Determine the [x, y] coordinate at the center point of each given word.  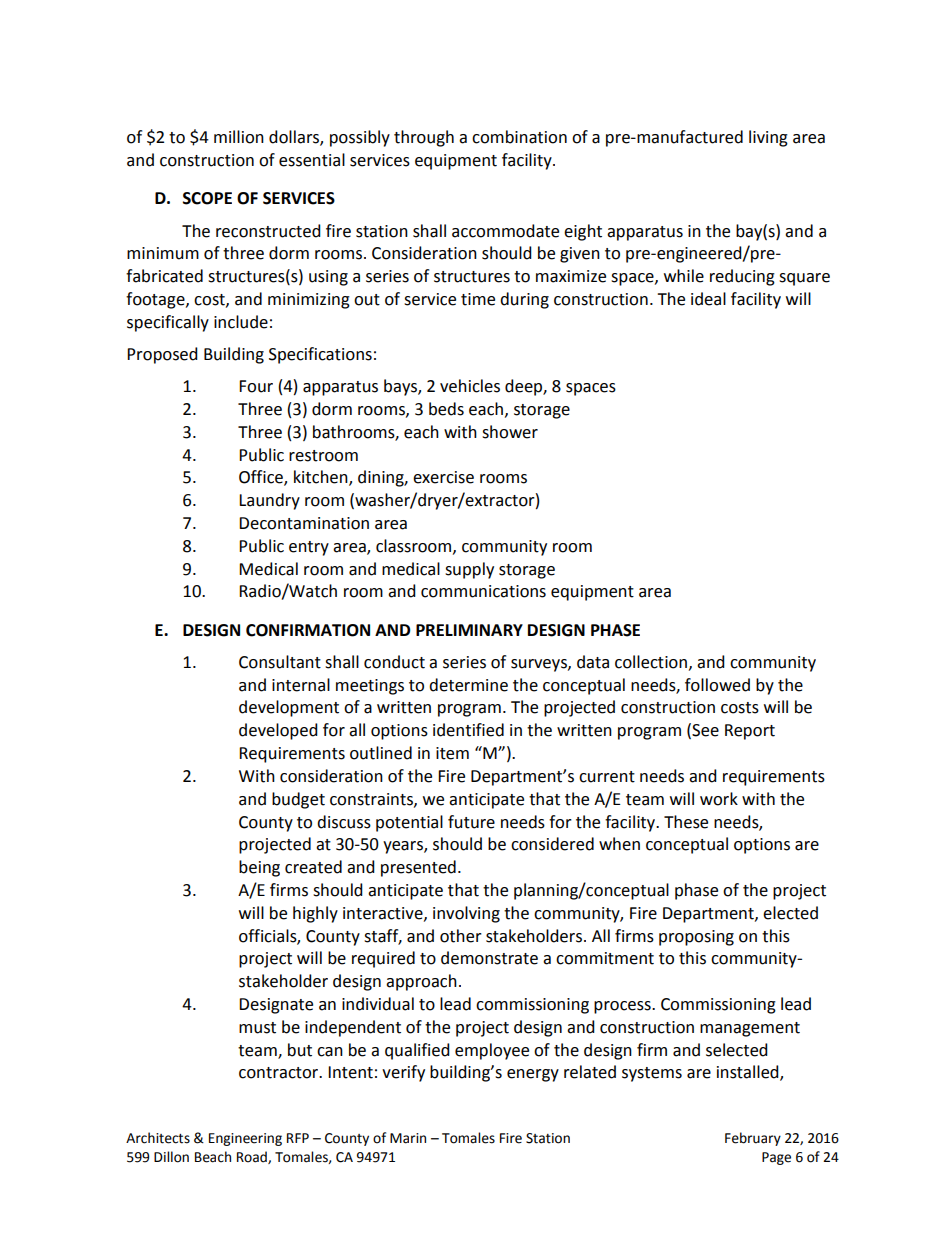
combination [519, 137]
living [768, 138]
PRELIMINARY [469, 630]
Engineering [245, 1139]
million [239, 137]
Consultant [280, 662]
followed [717, 685]
